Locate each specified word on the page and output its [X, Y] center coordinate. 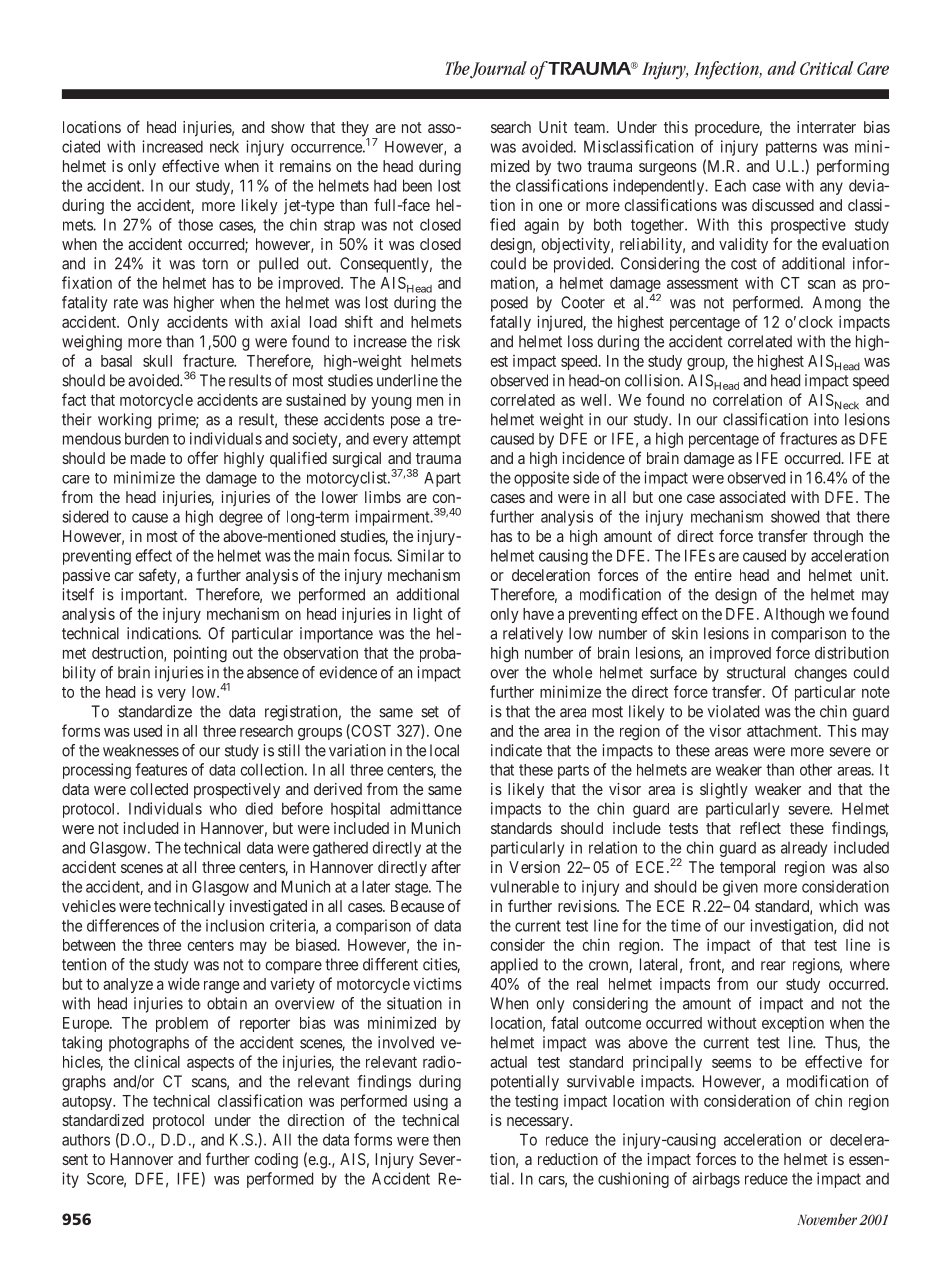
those [195, 224]
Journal [498, 70]
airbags [716, 1180]
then [446, 1139]
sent [75, 1159]
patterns [791, 149]
